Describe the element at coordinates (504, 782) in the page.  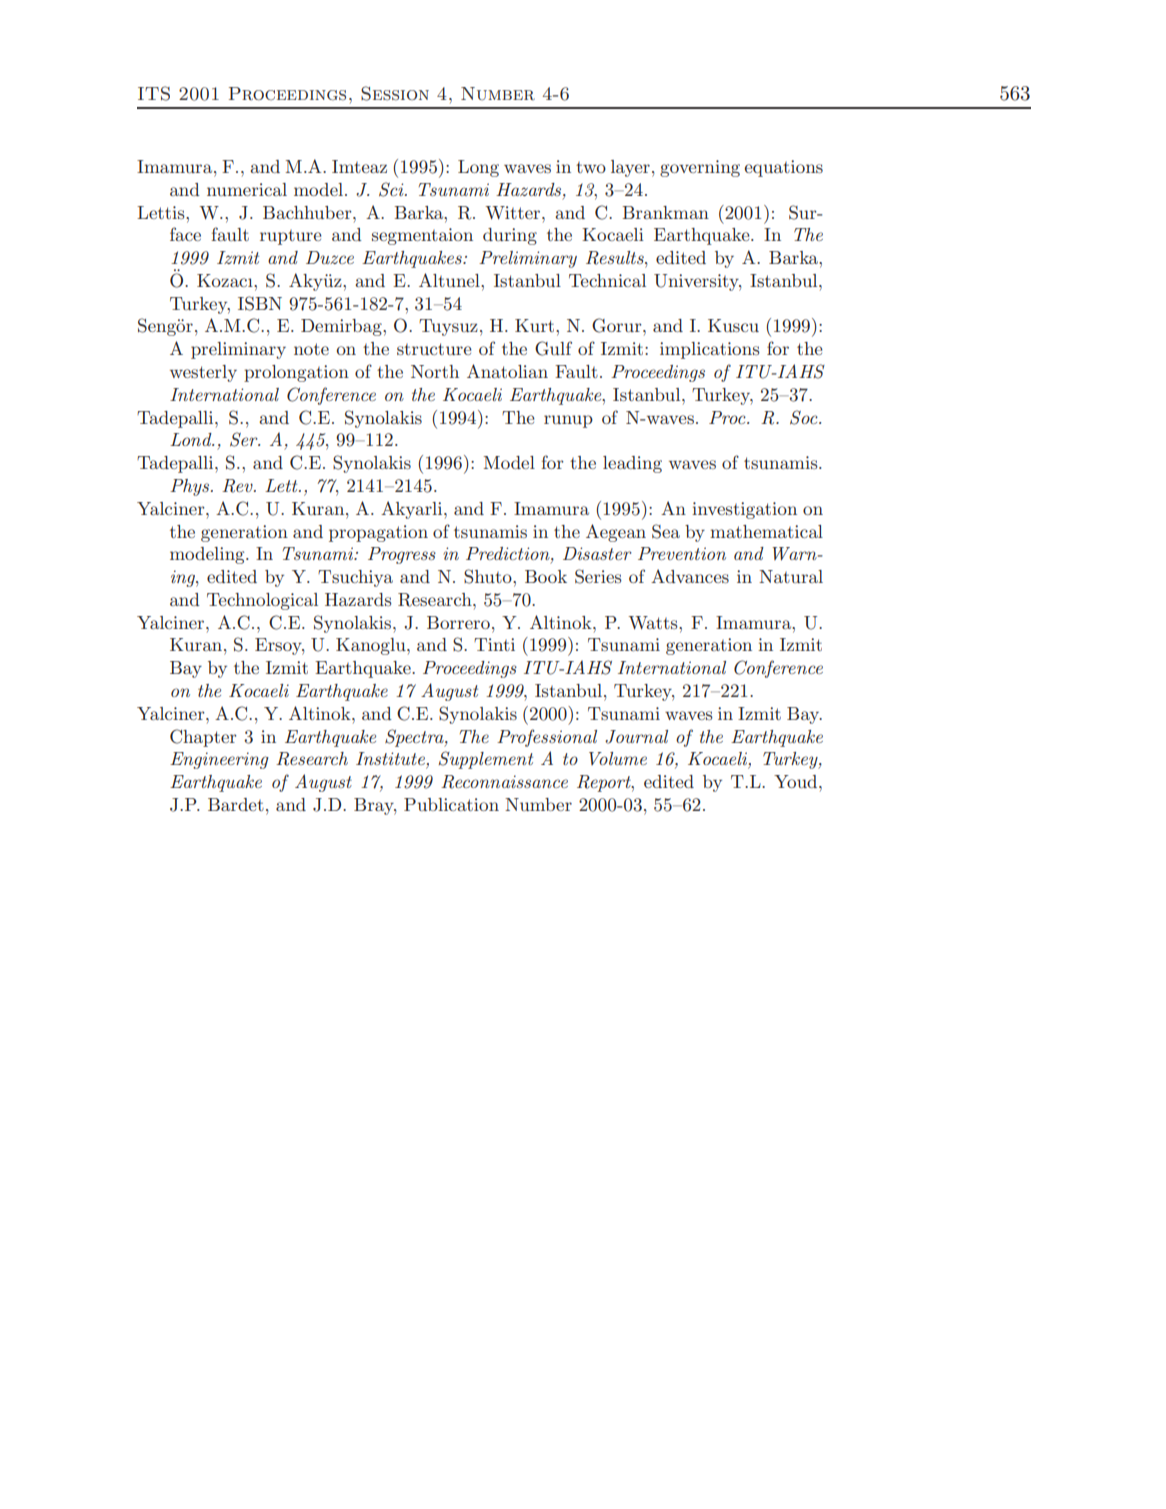
I see `Reconnaissance` at that location.
